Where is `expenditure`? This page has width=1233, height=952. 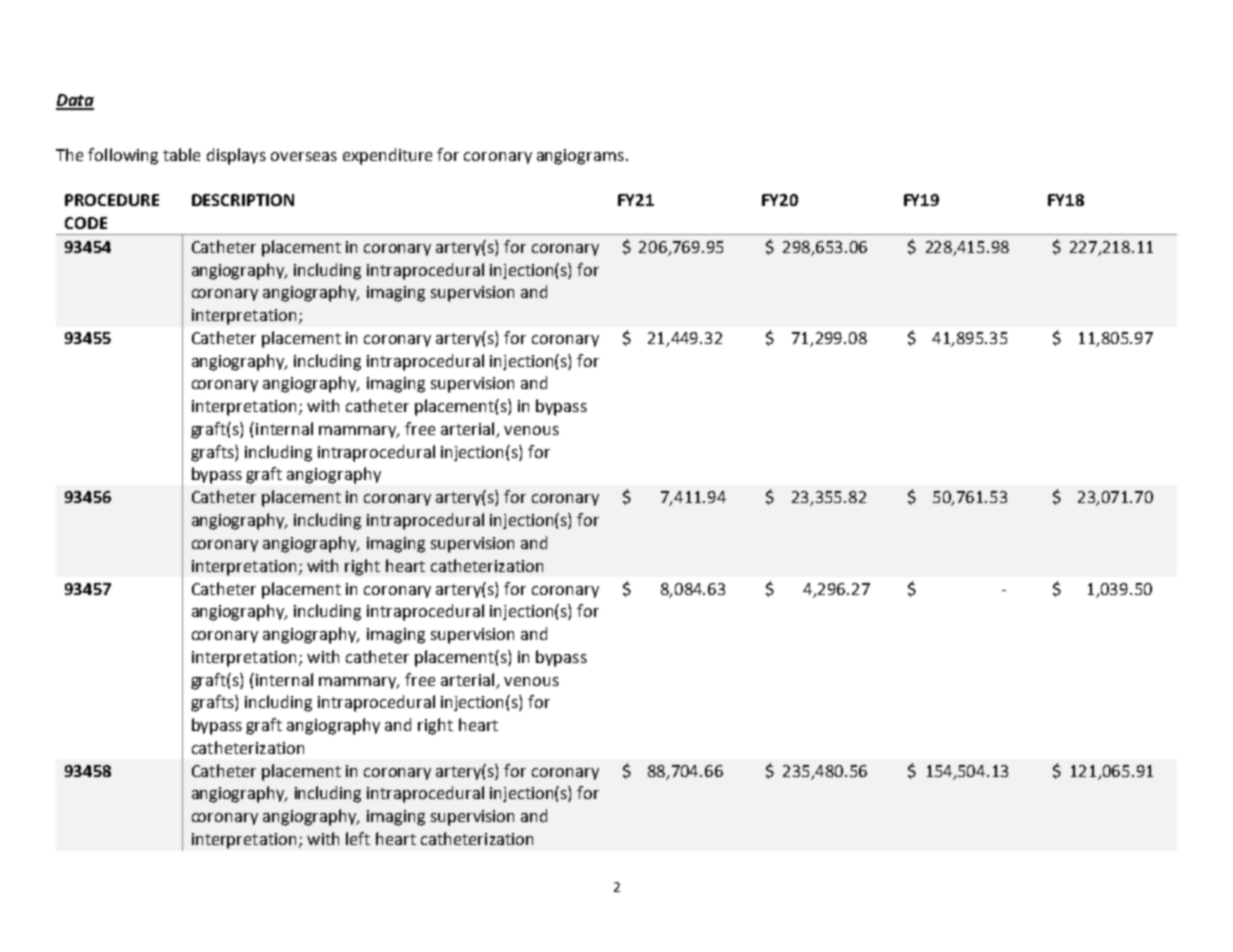
expenditure is located at coordinates (387, 156).
